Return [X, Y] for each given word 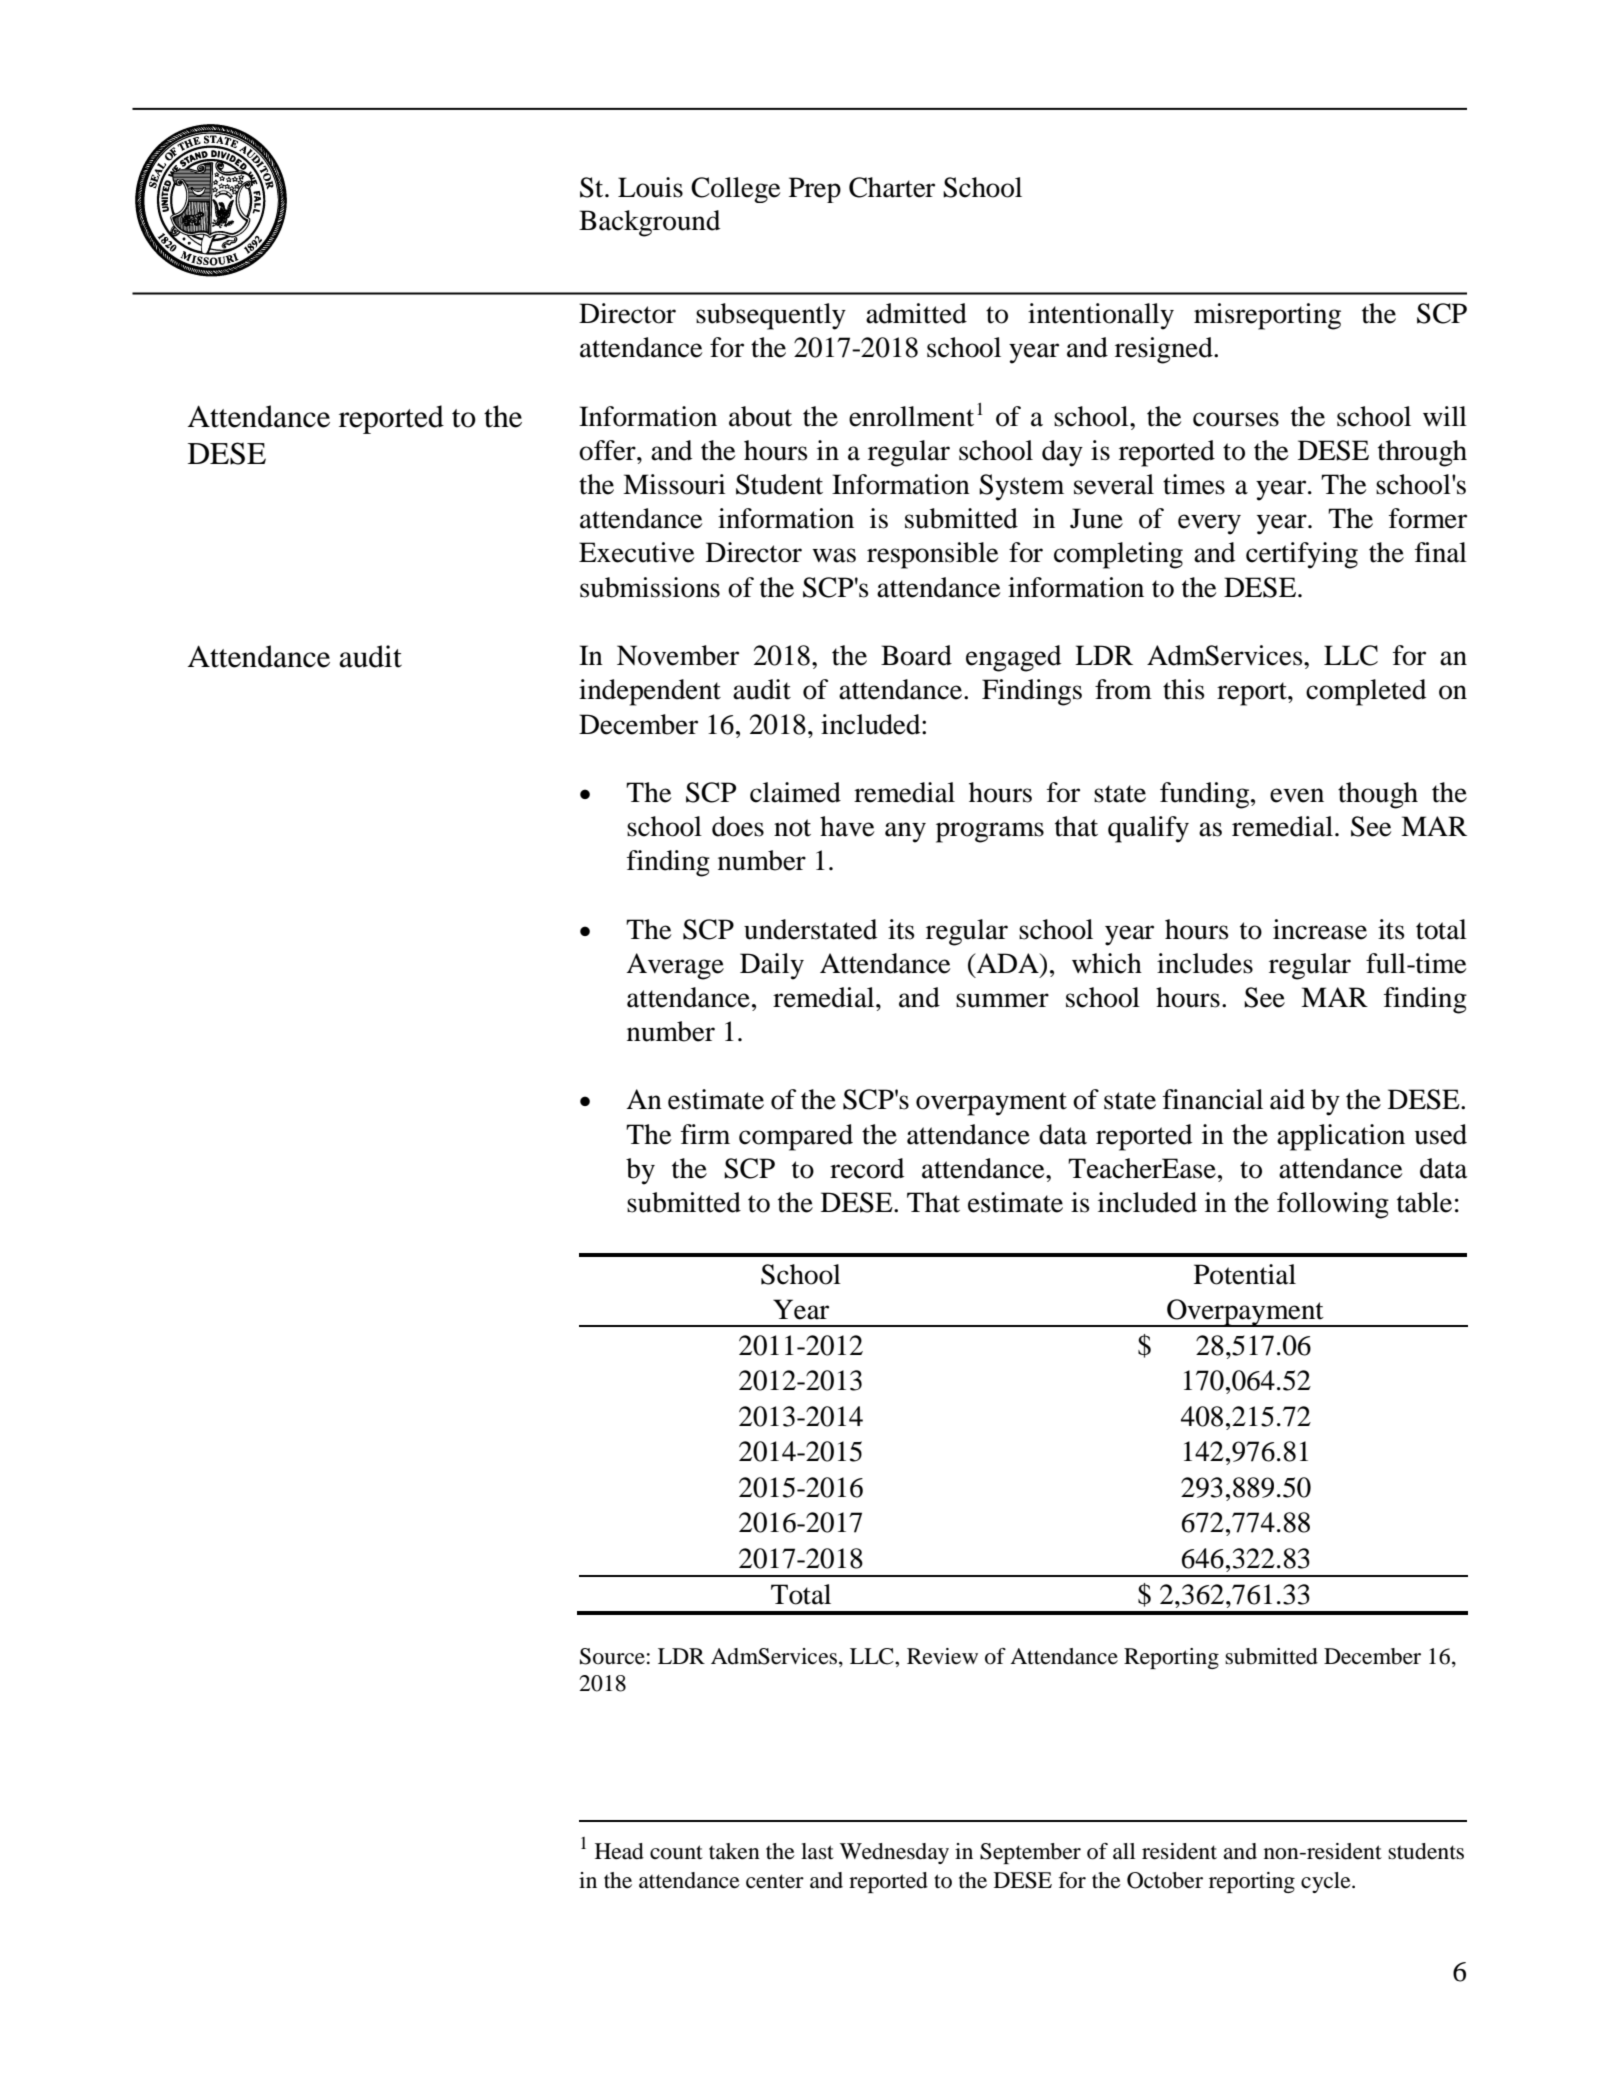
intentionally [1101, 316]
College [736, 190]
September [1030, 1853]
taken [734, 1851]
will [1445, 416]
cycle [1327, 1882]
